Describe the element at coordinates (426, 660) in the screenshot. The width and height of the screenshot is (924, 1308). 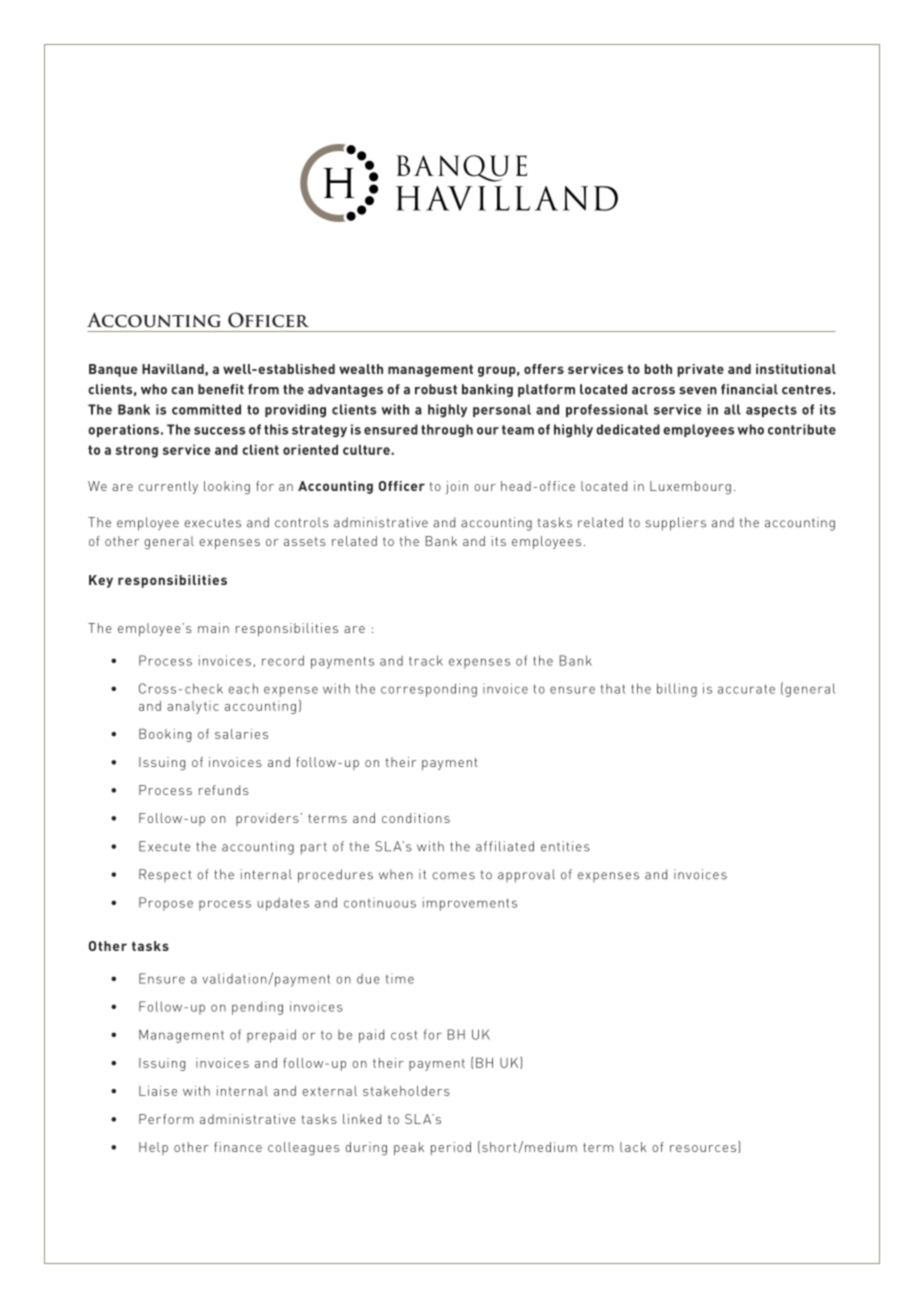
I see `track` at that location.
